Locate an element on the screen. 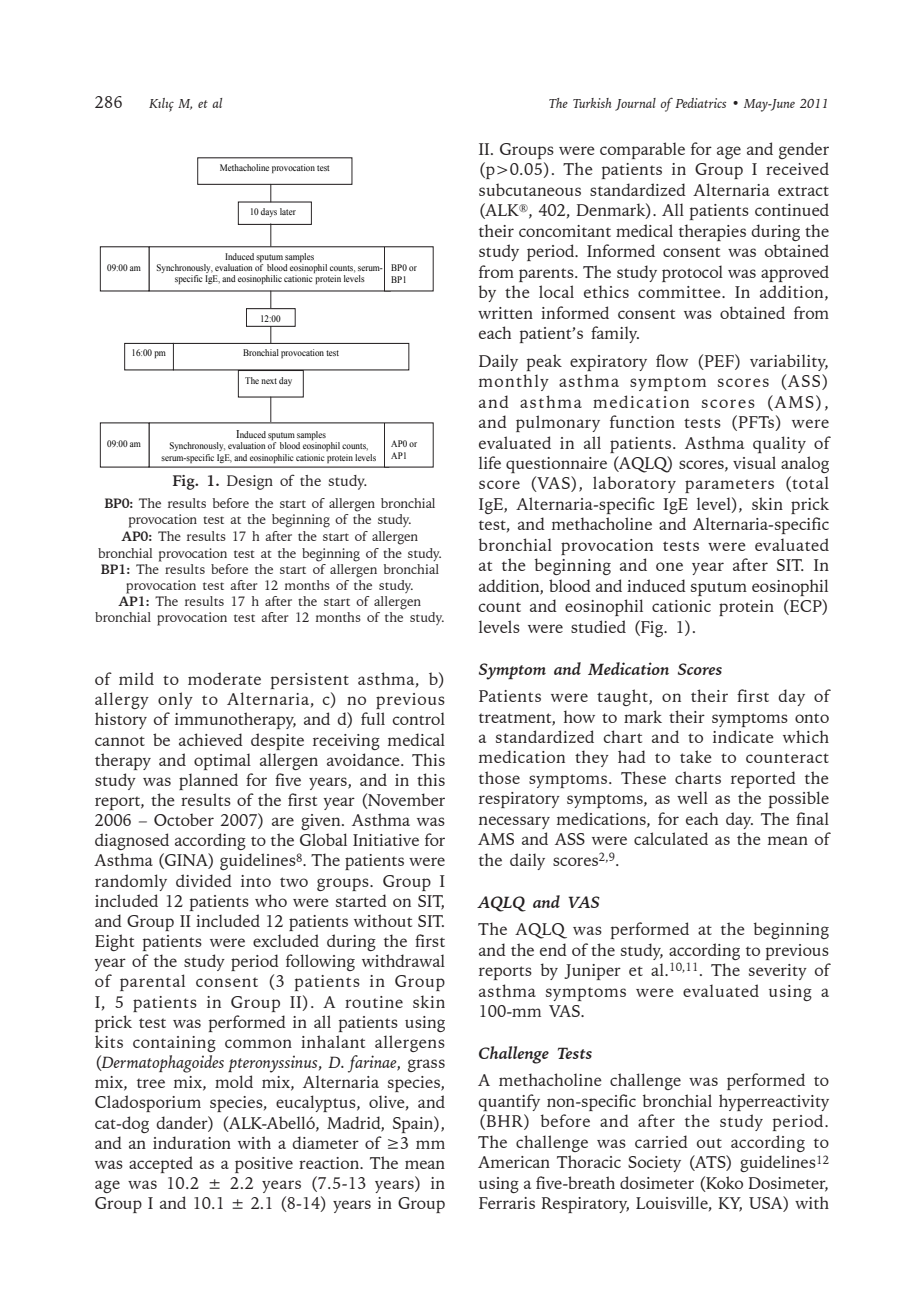 The height and width of the screenshot is (1304, 924). subcutaneous is located at coordinates (530, 189).
